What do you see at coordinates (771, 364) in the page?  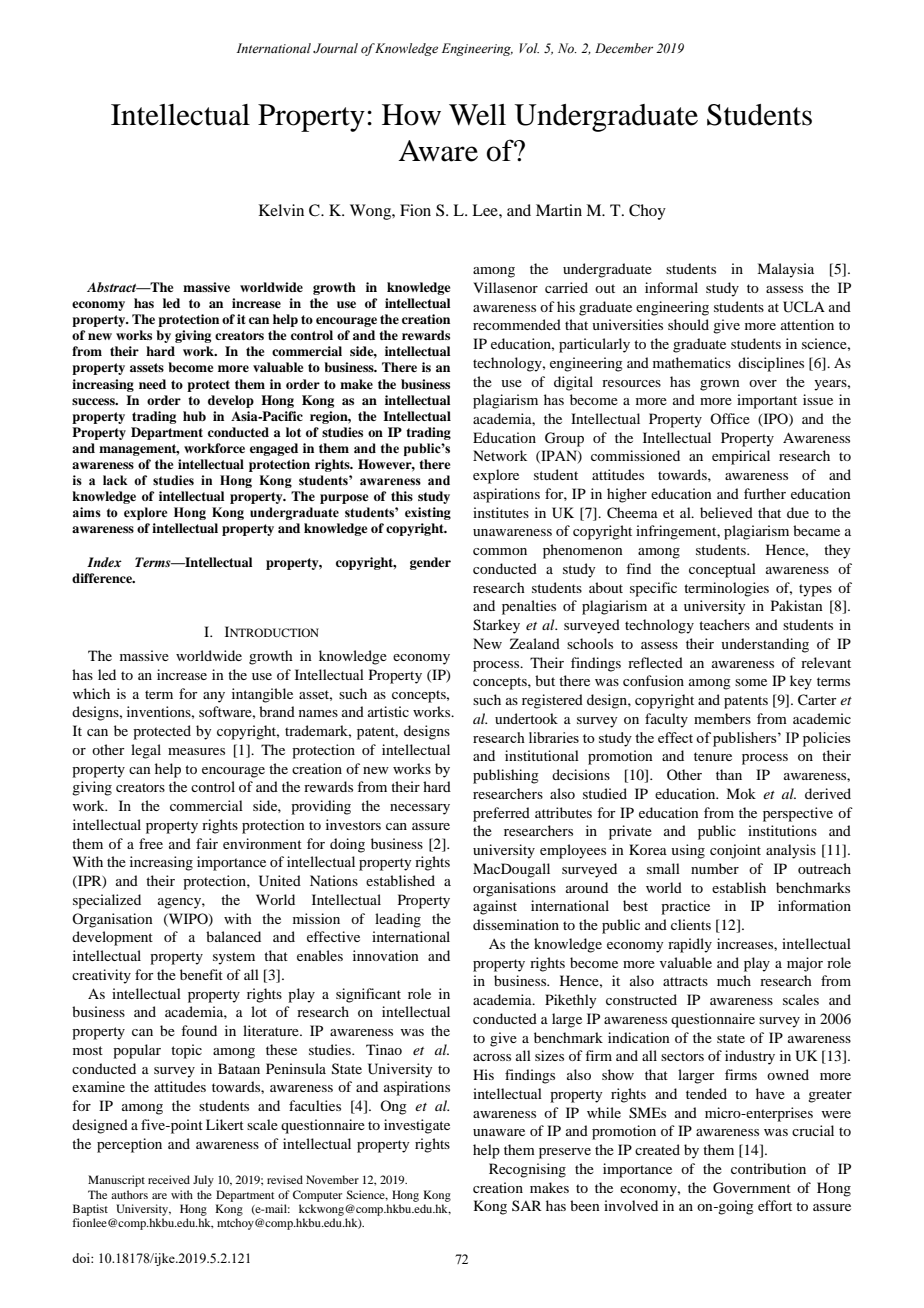 I see `disciplines` at bounding box center [771, 364].
